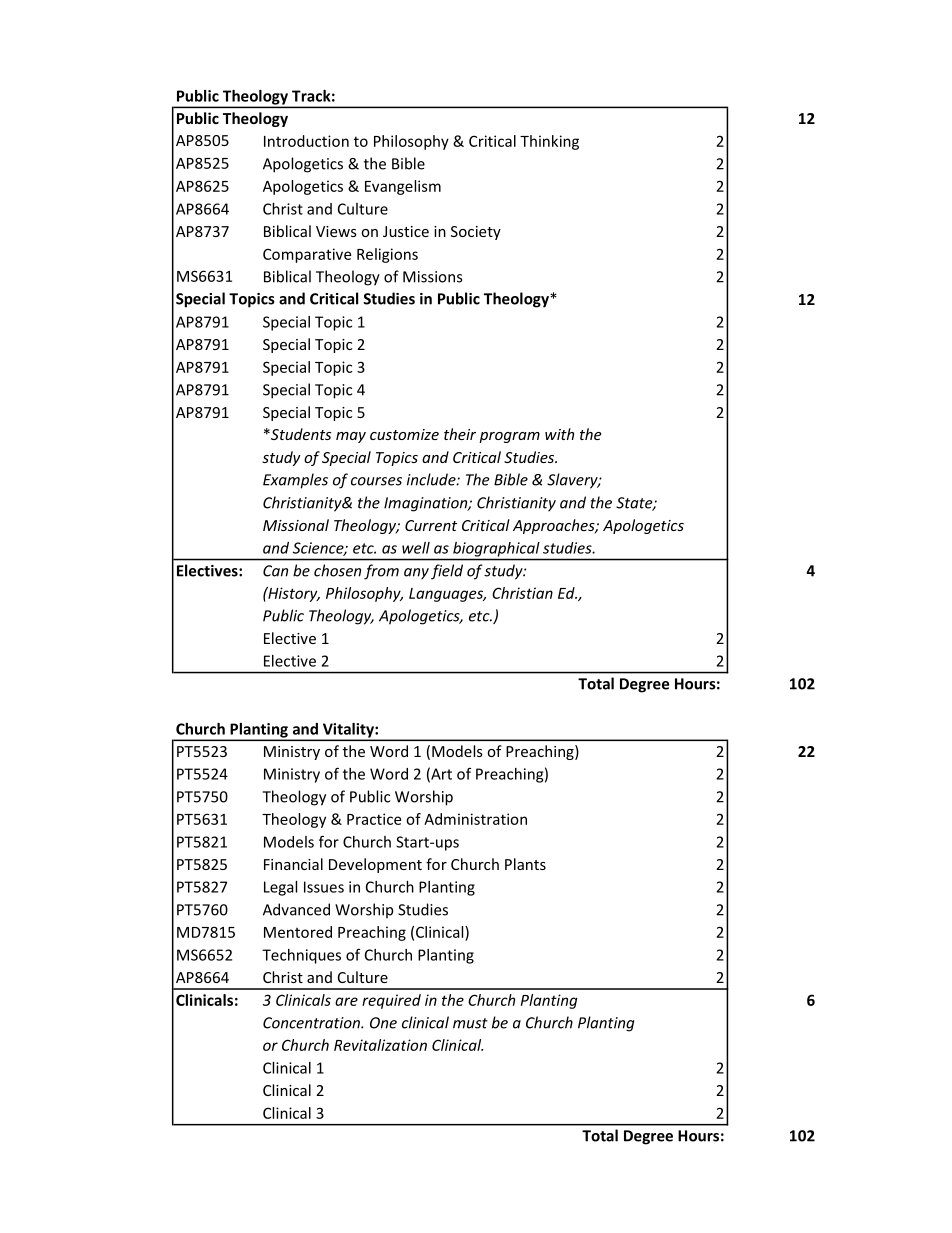  I want to click on required, so click(391, 1001).
